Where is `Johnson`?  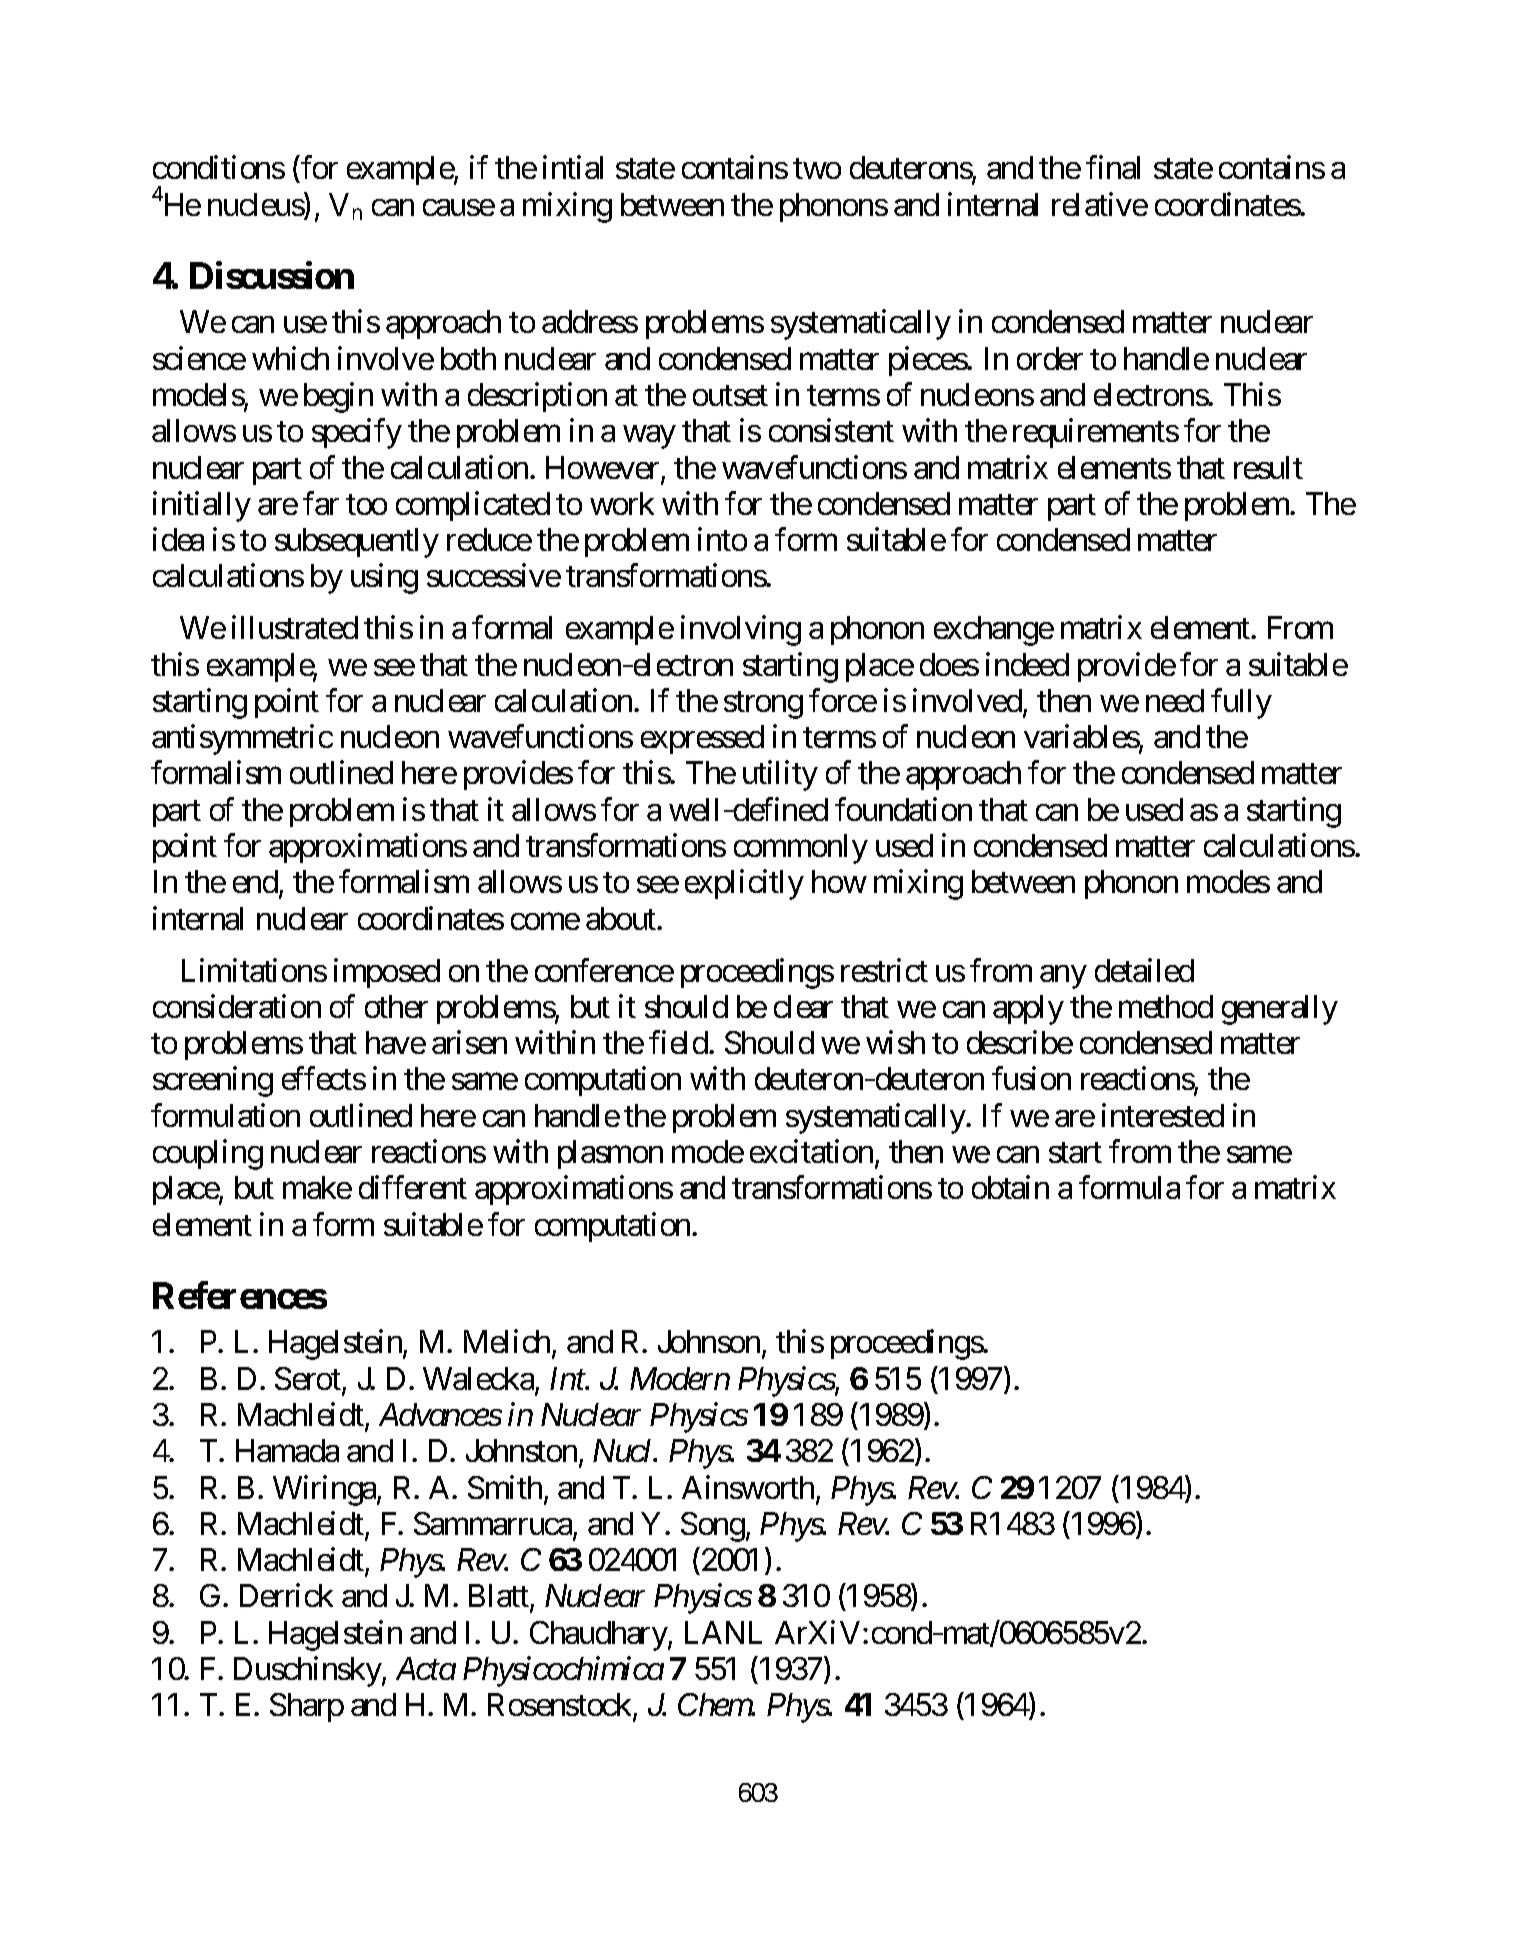
Johnson is located at coordinates (709, 1341).
